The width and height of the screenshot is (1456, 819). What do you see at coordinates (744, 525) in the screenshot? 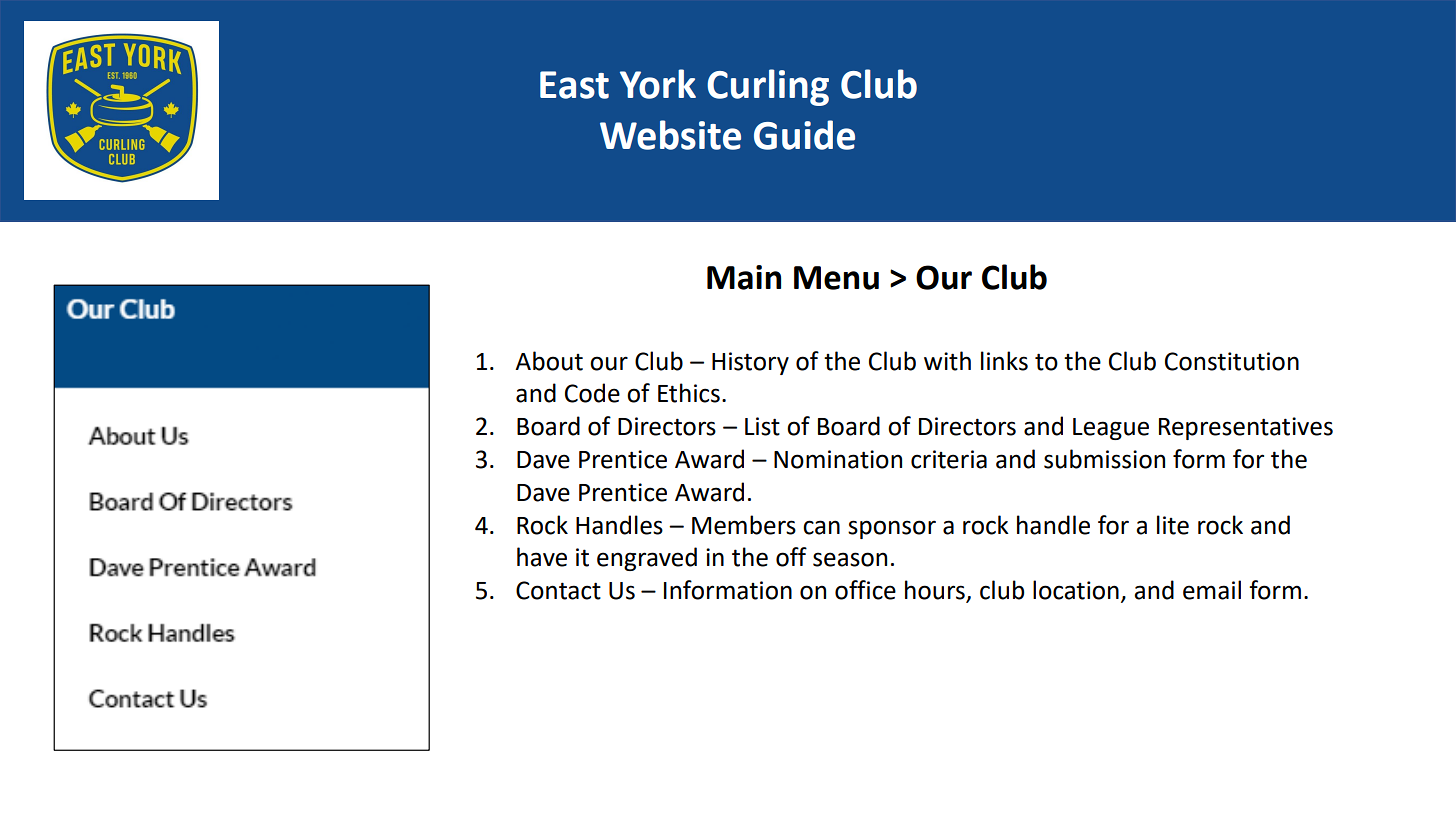
I see `Members` at bounding box center [744, 525].
